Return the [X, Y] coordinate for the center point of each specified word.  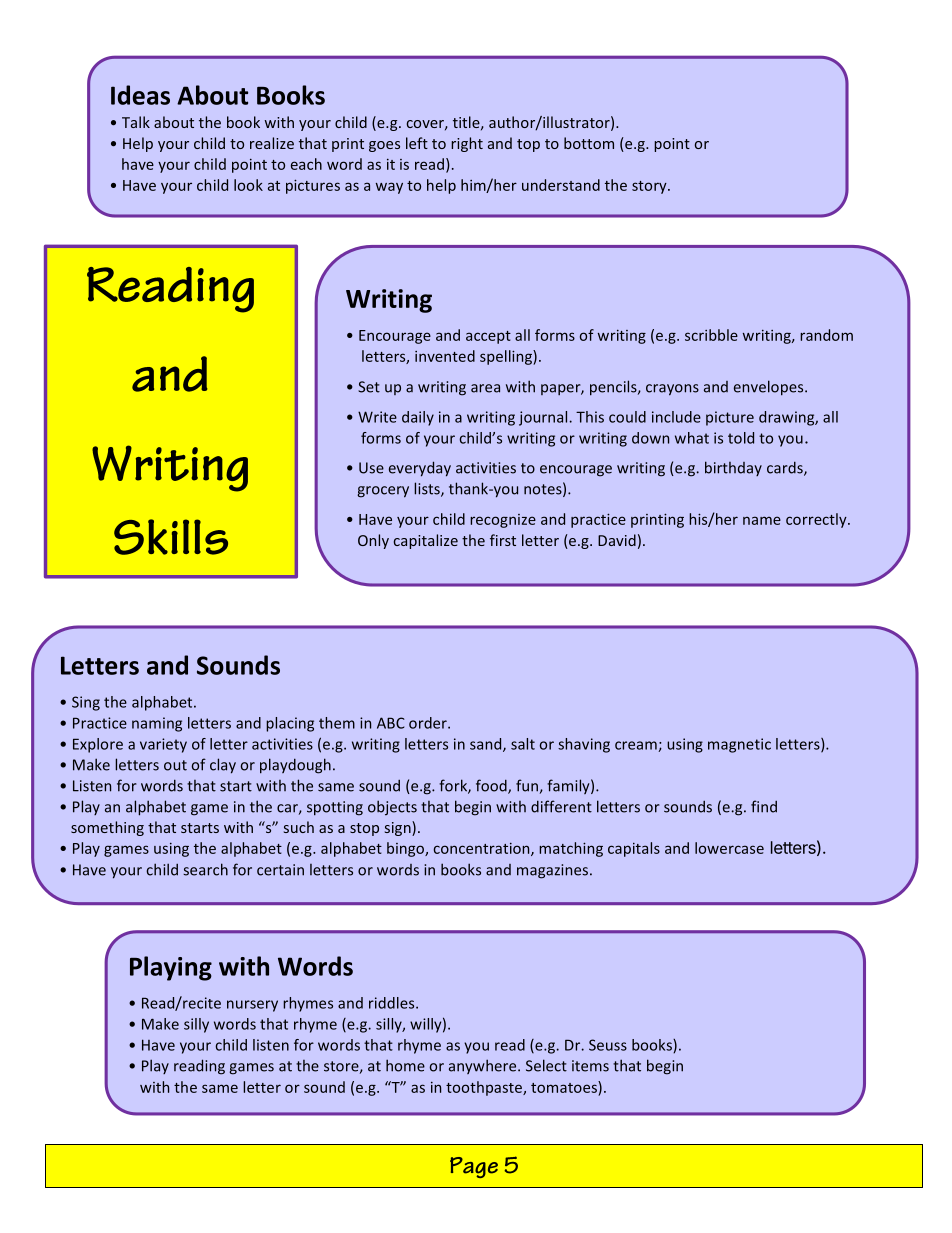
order [429, 723]
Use [371, 468]
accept [488, 337]
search [205, 869]
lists [428, 489]
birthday [733, 468]
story [650, 187]
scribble [711, 335]
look [248, 185]
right [467, 144]
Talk [136, 122]
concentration [482, 849]
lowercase [729, 848]
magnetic [739, 745]
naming [157, 724]
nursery [252, 1006]
